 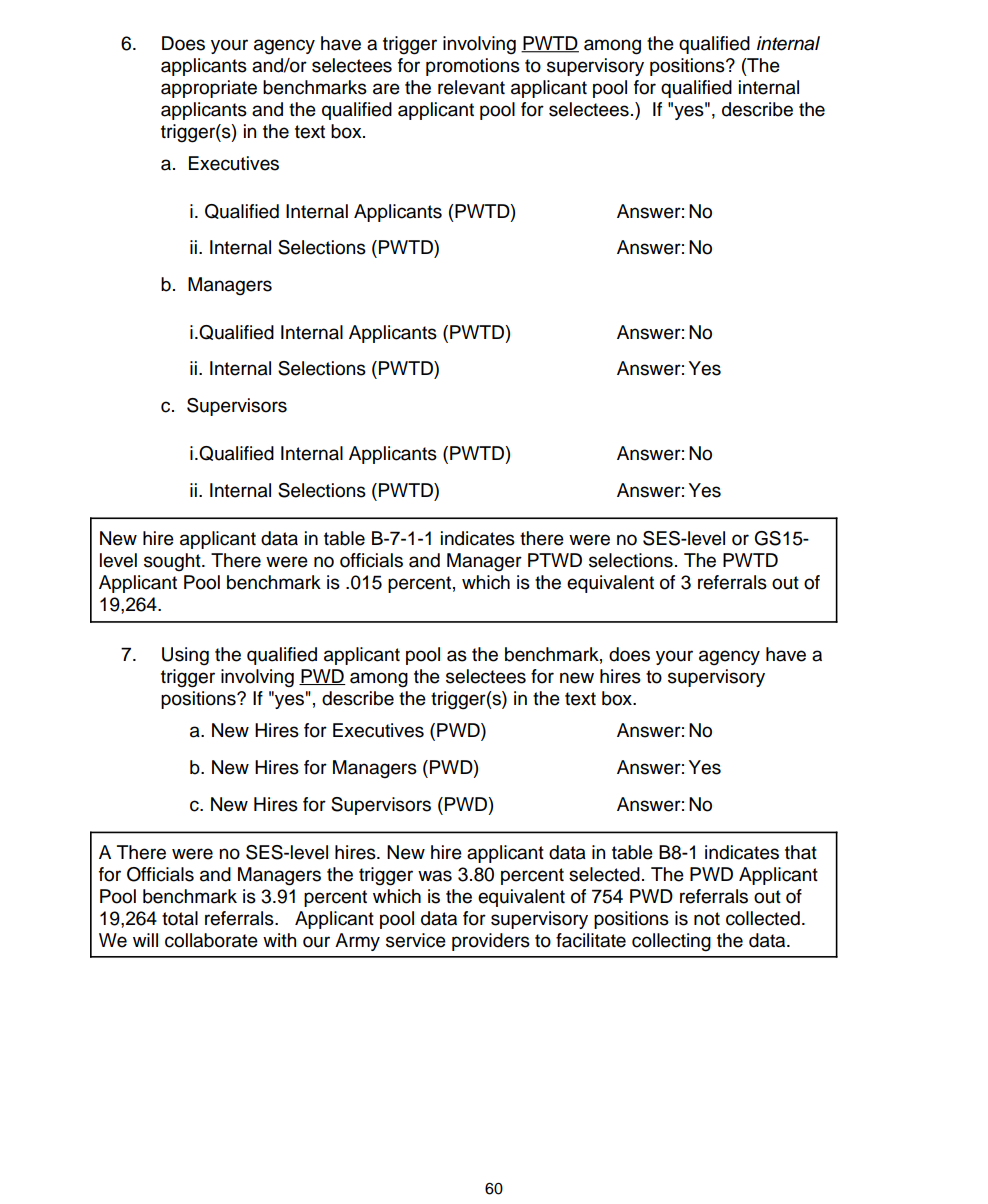 I want to click on was, so click(x=435, y=876).
